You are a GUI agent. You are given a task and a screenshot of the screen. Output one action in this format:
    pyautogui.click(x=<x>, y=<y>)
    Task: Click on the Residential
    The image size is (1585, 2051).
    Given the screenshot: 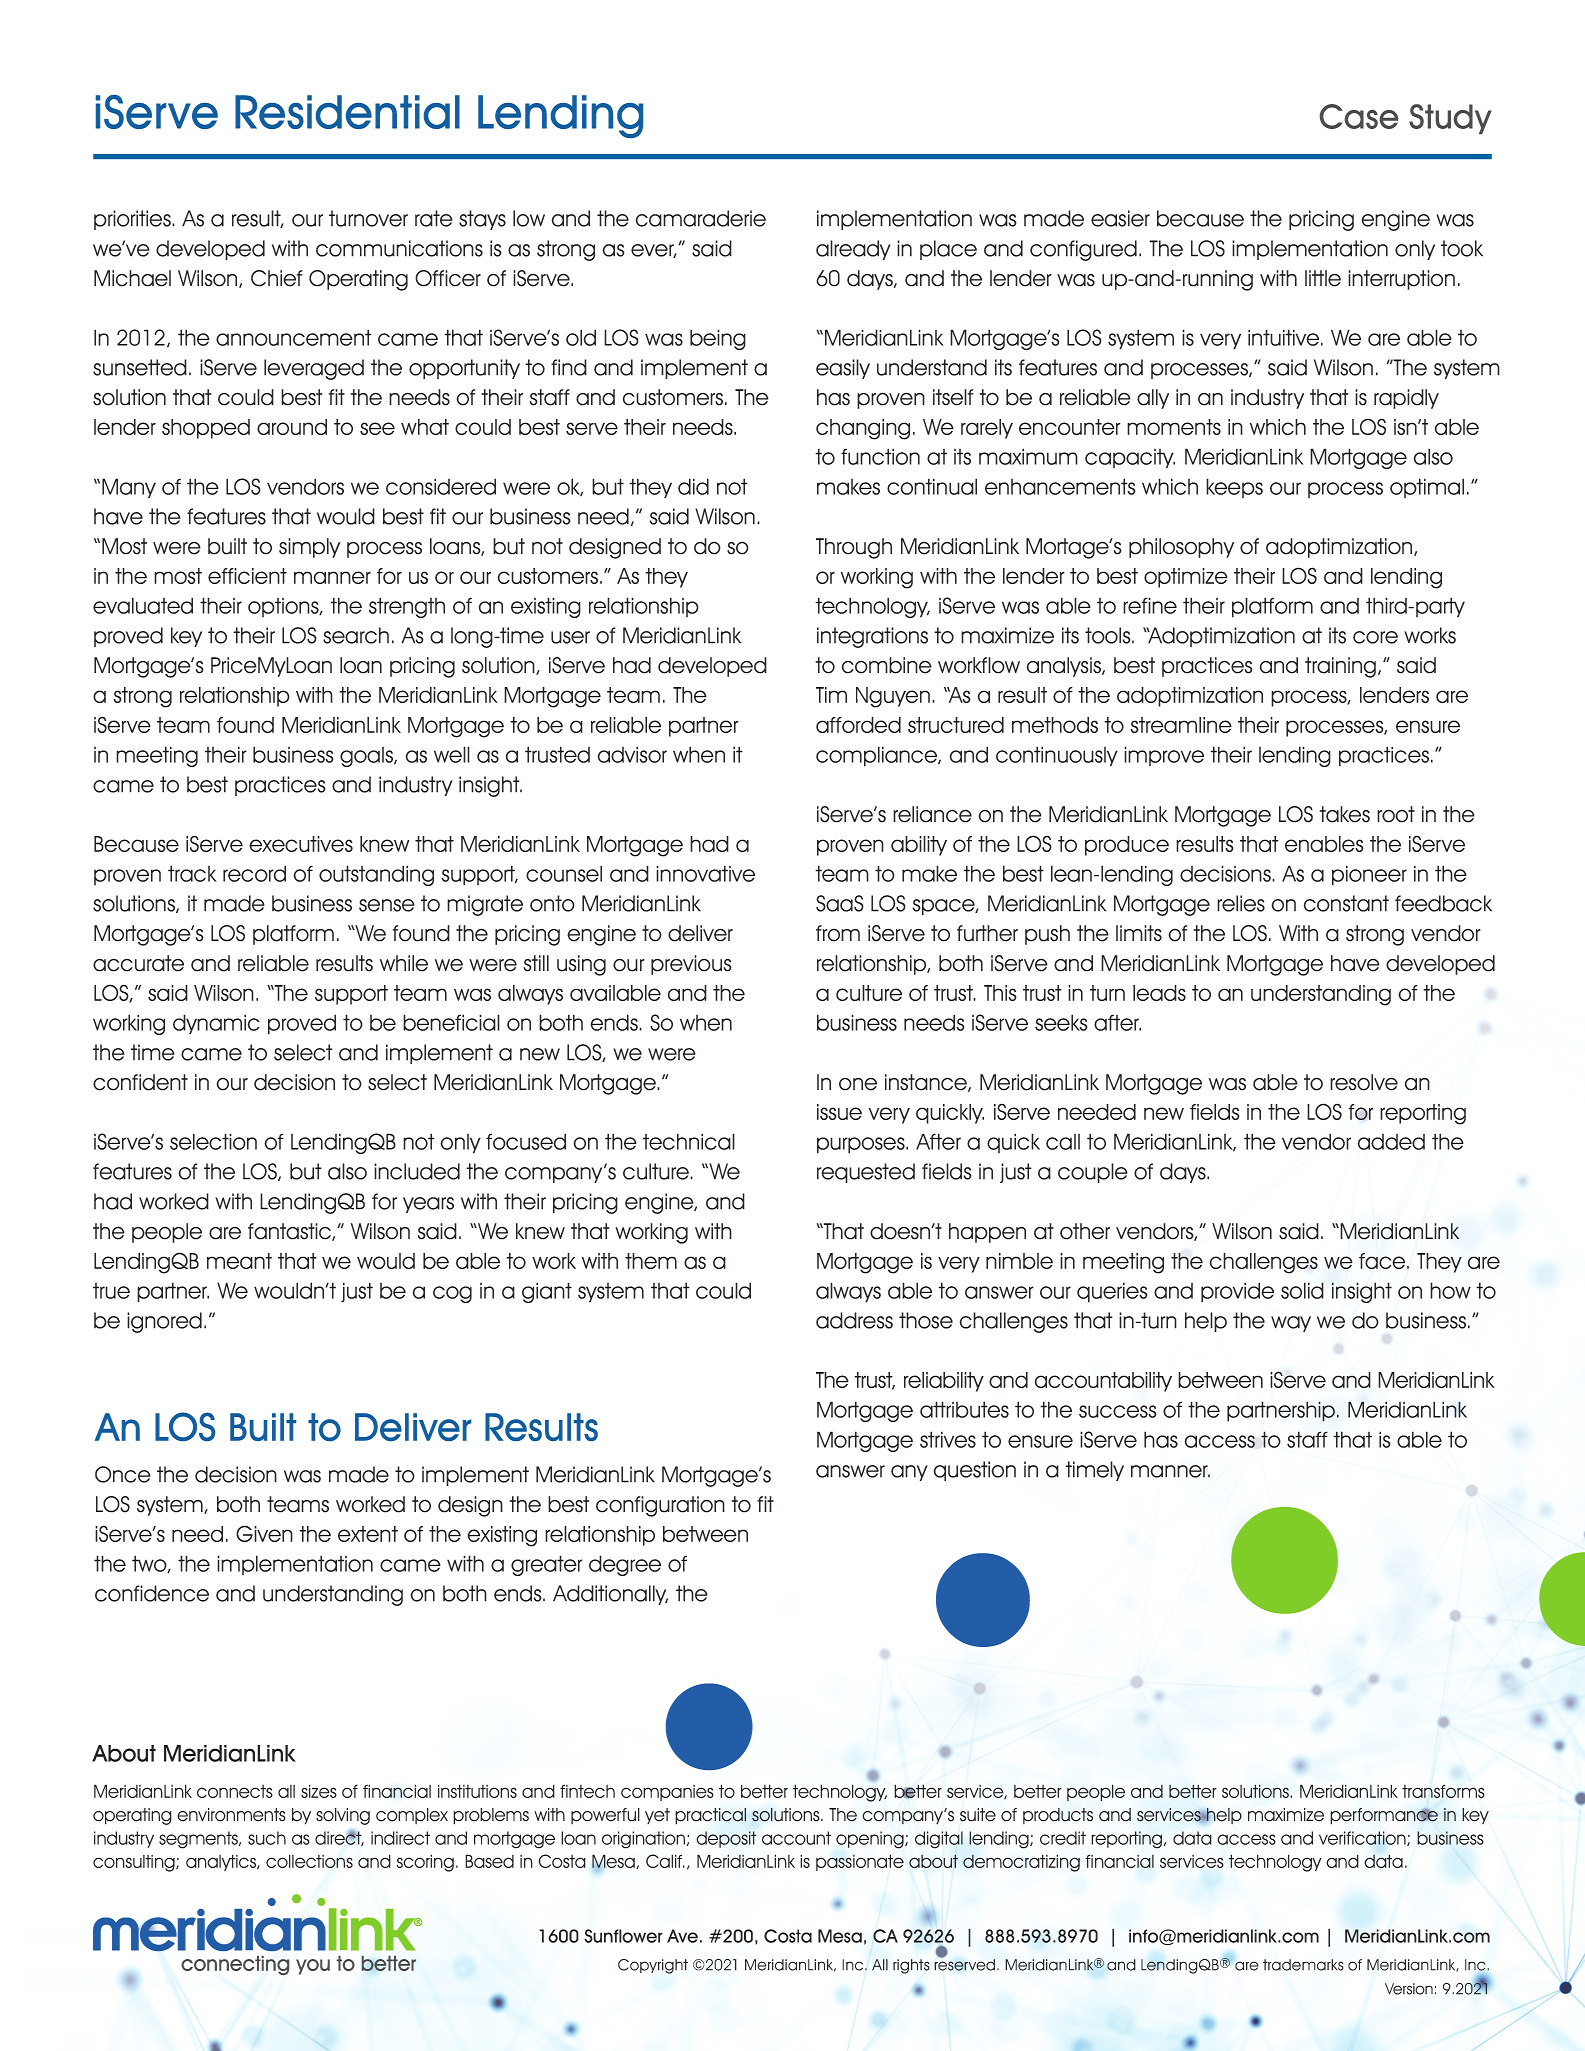 What is the action you would take?
    pyautogui.click(x=347, y=112)
